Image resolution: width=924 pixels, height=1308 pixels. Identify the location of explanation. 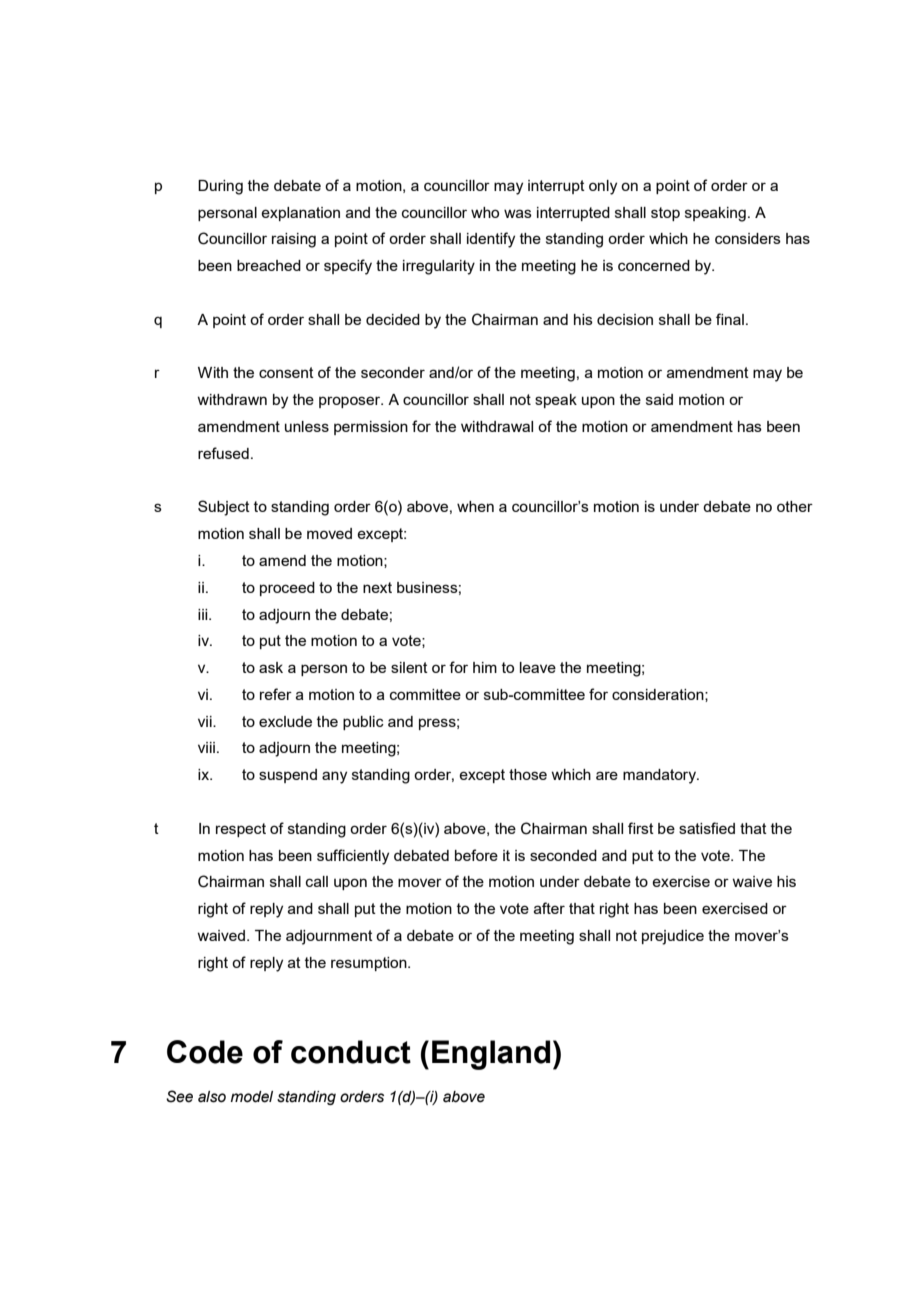
(300, 214).
